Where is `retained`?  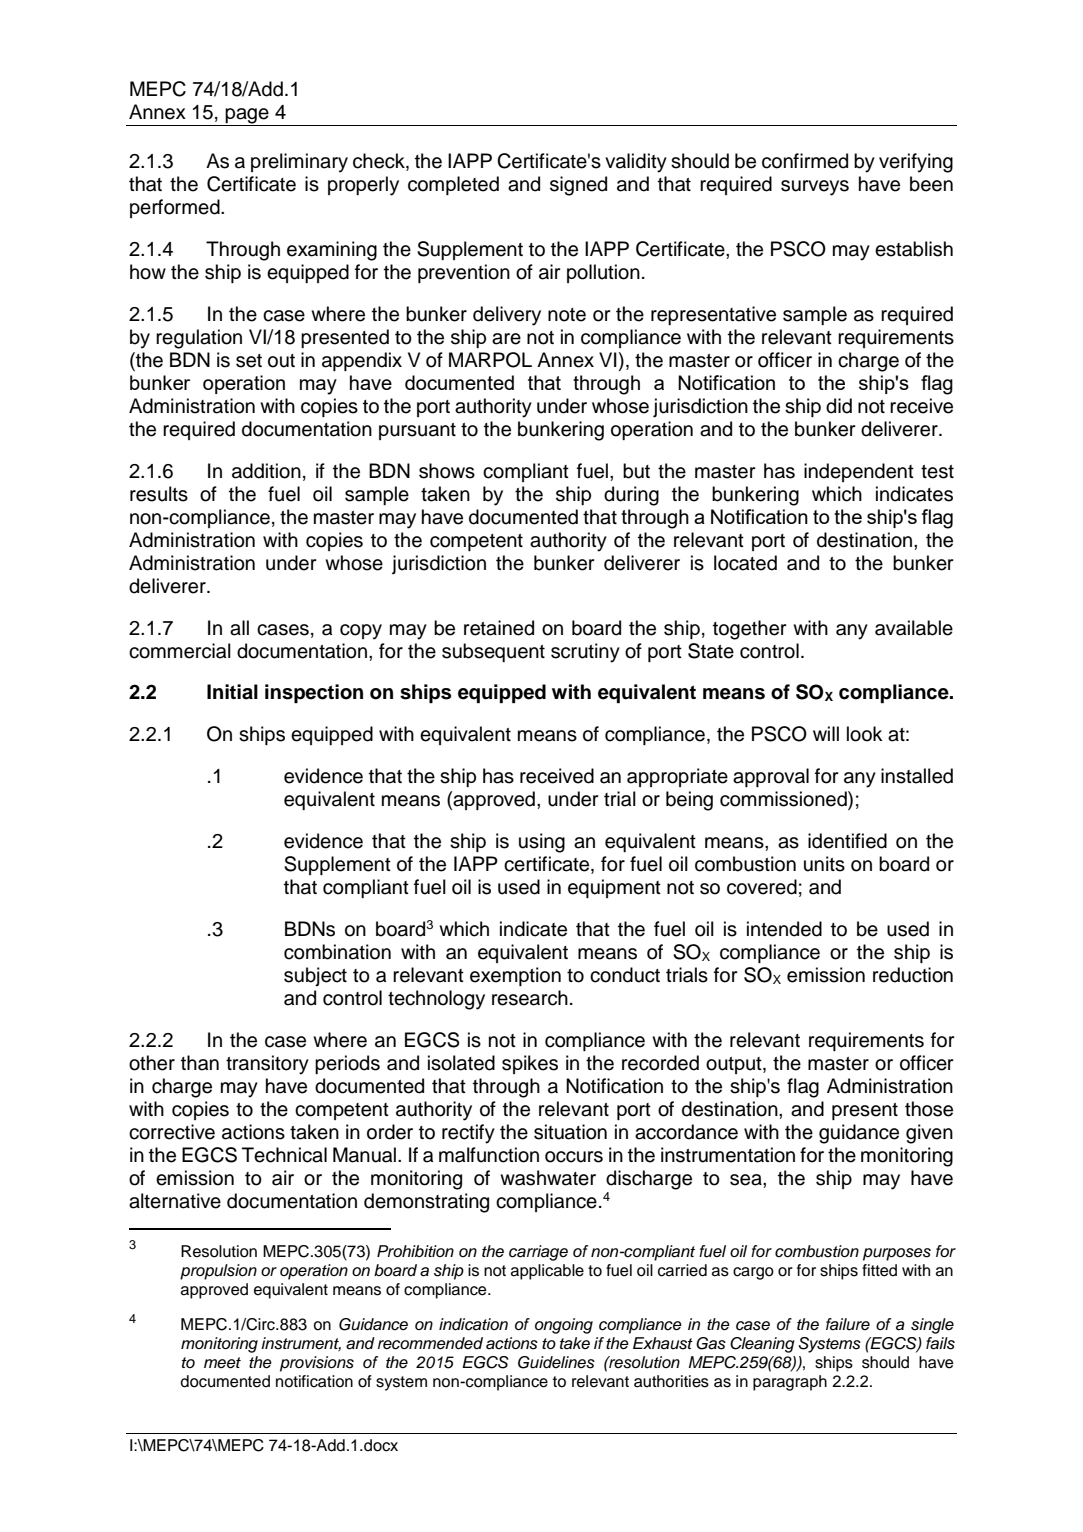
retained is located at coordinates (499, 628).
